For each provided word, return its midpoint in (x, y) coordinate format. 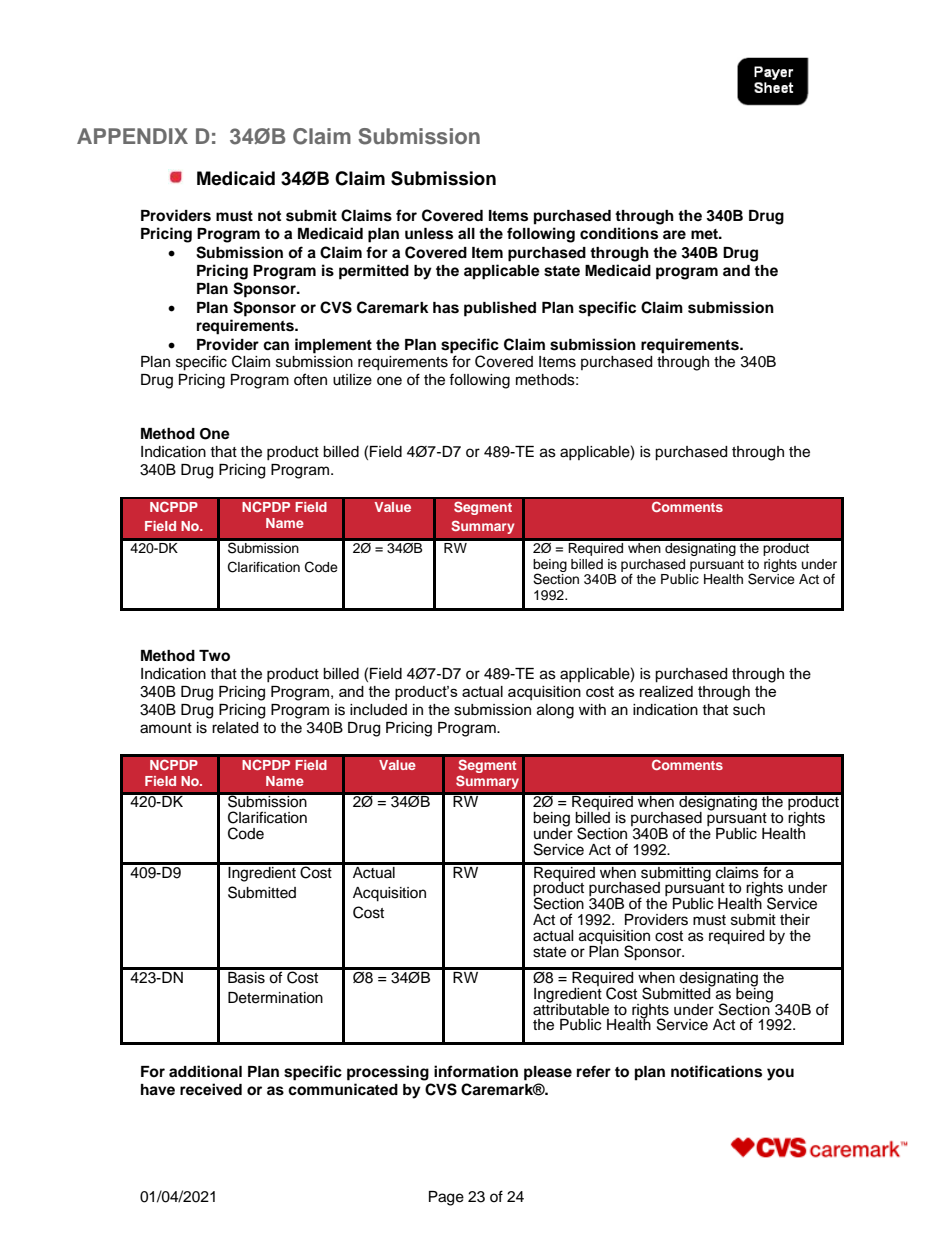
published (500, 309)
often (310, 379)
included (378, 710)
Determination (275, 998)
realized (666, 691)
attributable (571, 1008)
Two (214, 656)
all (466, 233)
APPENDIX (132, 136)
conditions (619, 233)
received (211, 1089)
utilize (352, 380)
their (795, 920)
